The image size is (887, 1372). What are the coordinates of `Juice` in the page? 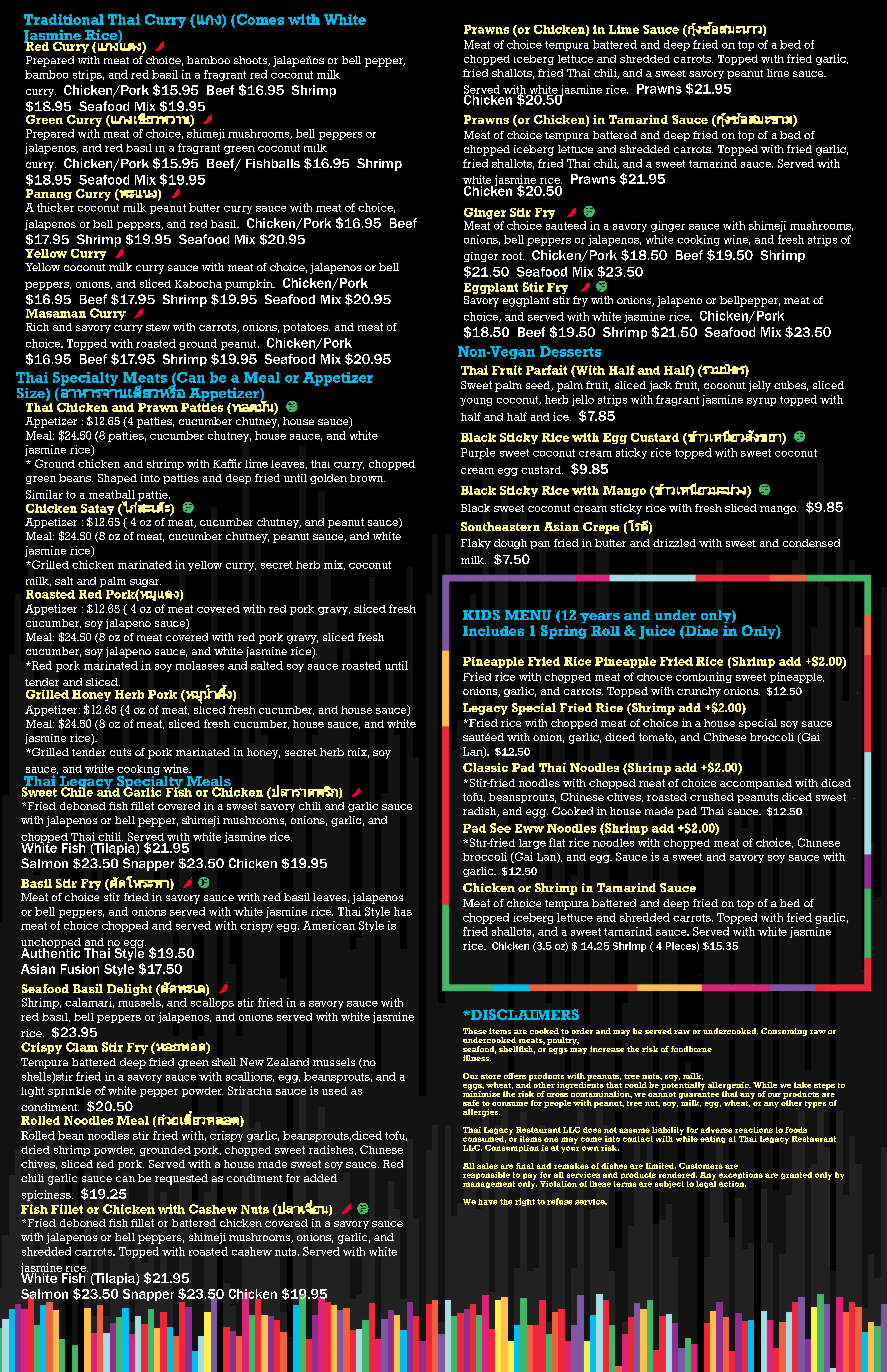 It's located at (657, 632).
